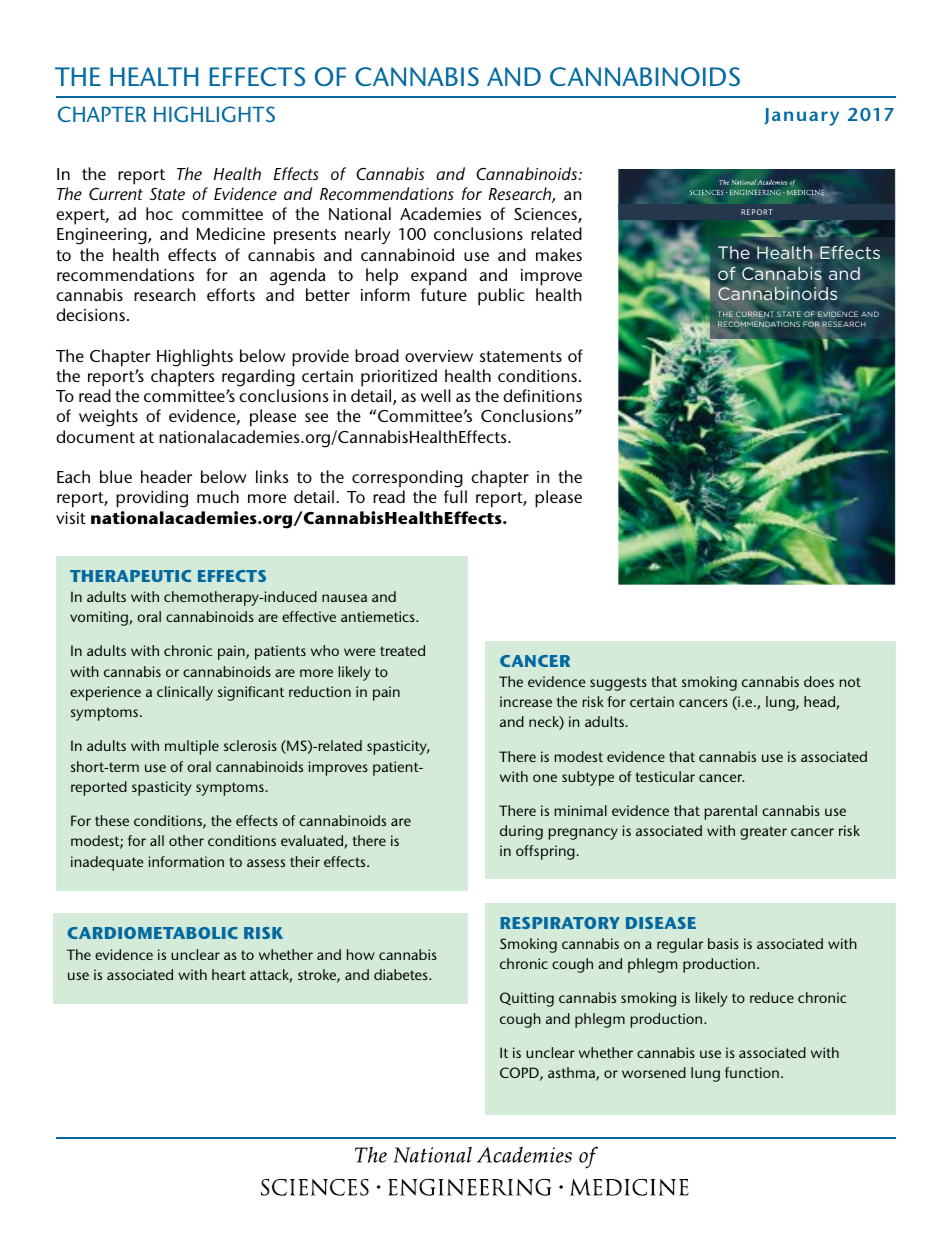 Image resolution: width=952 pixels, height=1233 pixels. I want to click on COPD, so click(520, 1074).
